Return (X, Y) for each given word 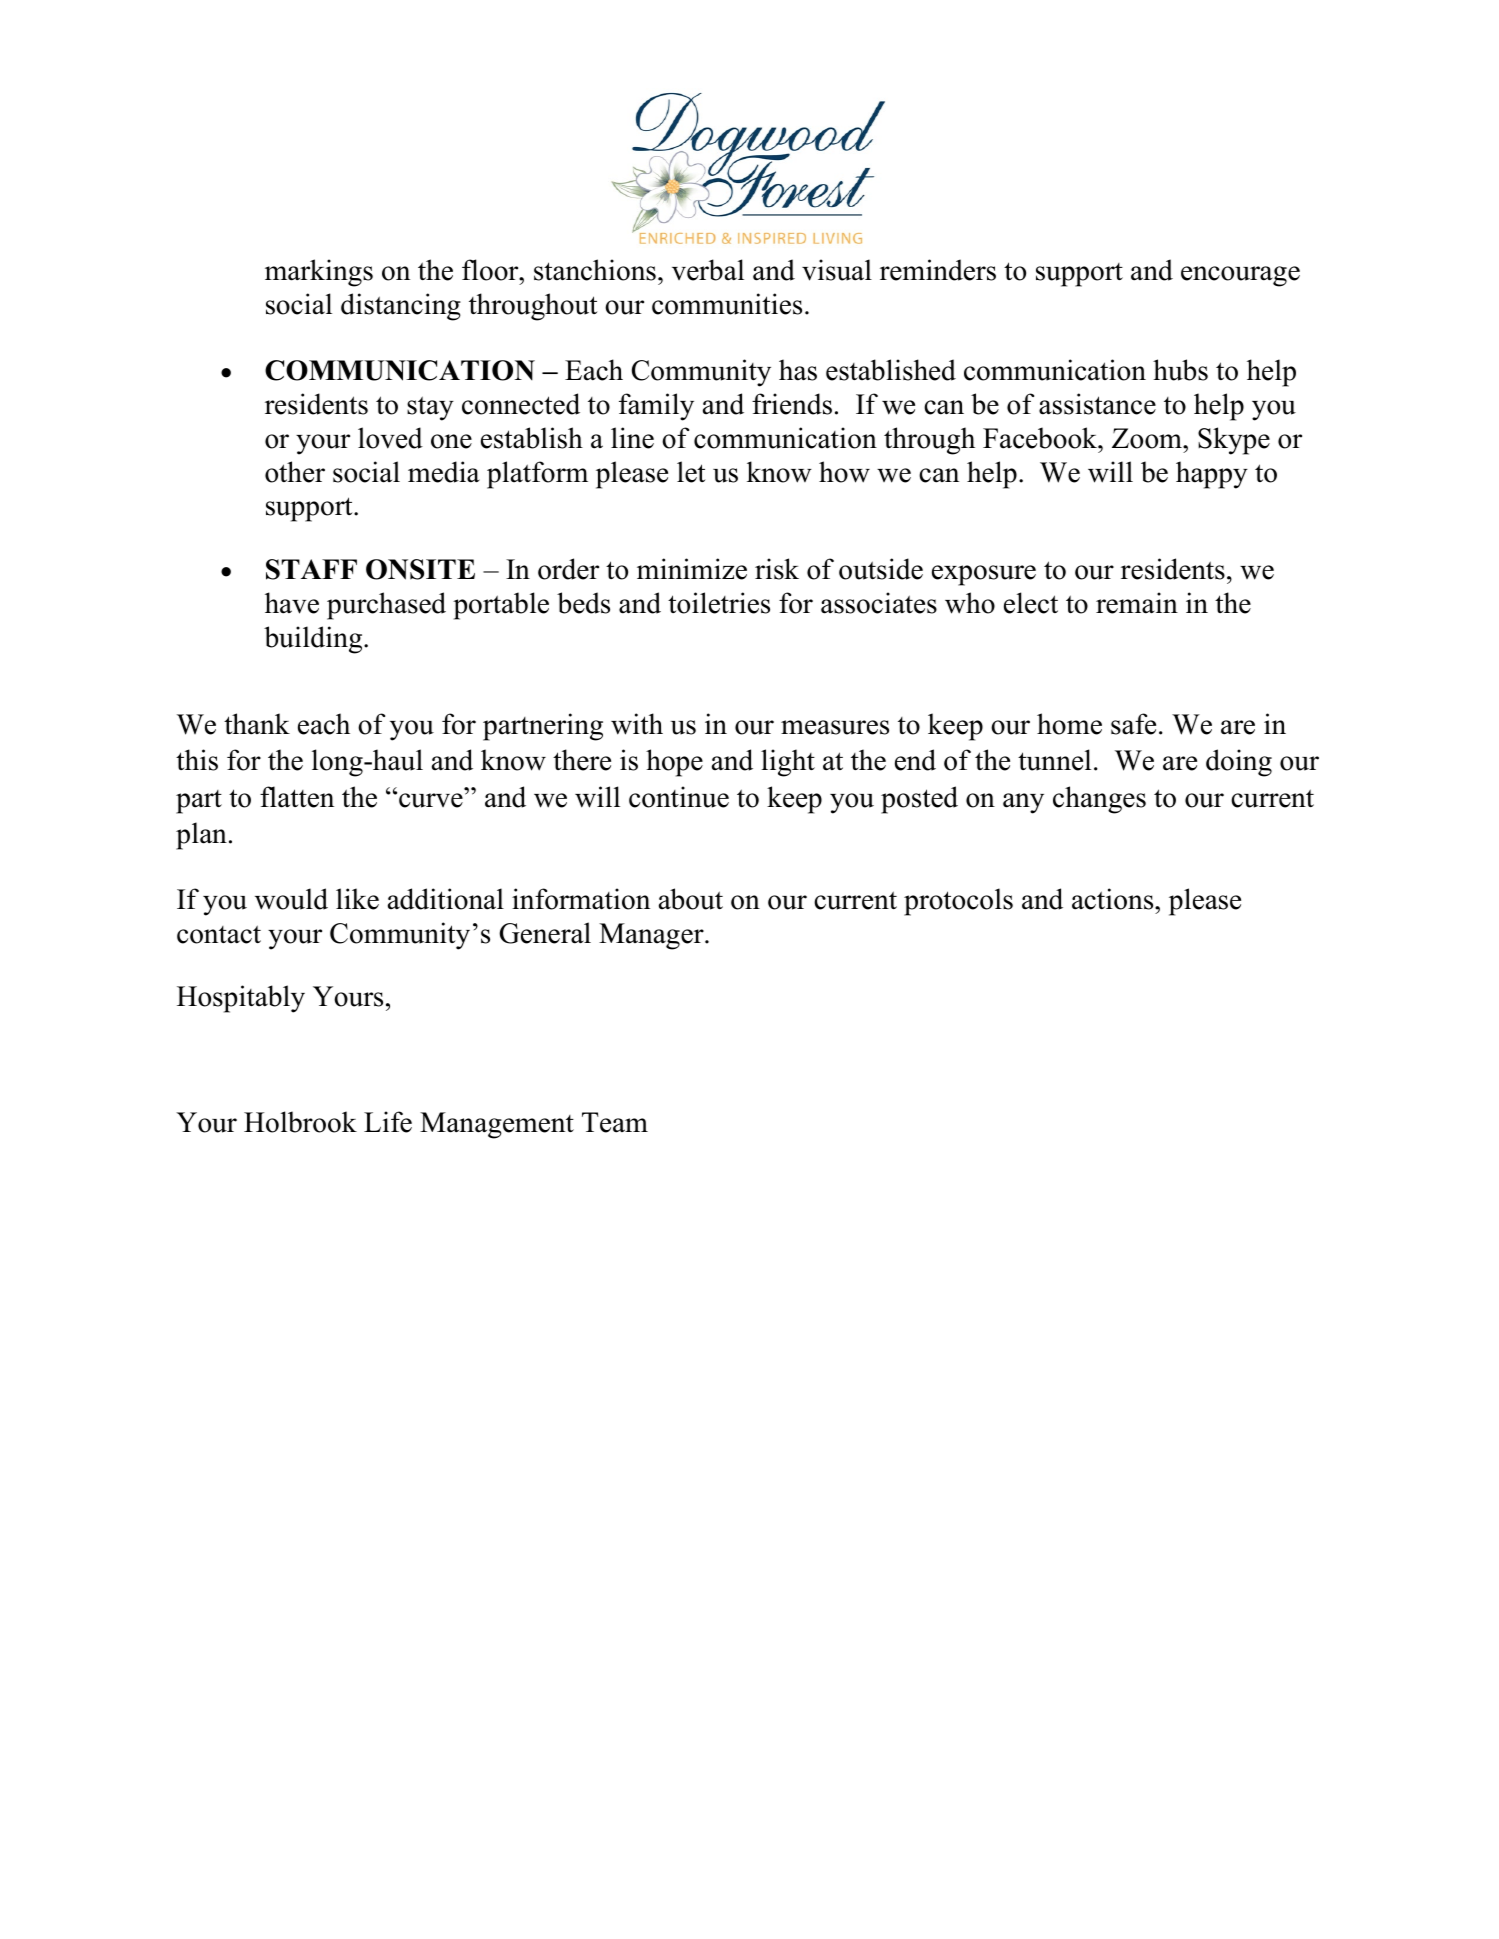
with (637, 724)
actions (1114, 899)
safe (1133, 724)
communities (727, 304)
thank (257, 724)
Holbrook (300, 1122)
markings (319, 273)
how (844, 472)
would (291, 899)
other (295, 472)
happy (1212, 475)
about (691, 899)
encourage (1240, 276)
